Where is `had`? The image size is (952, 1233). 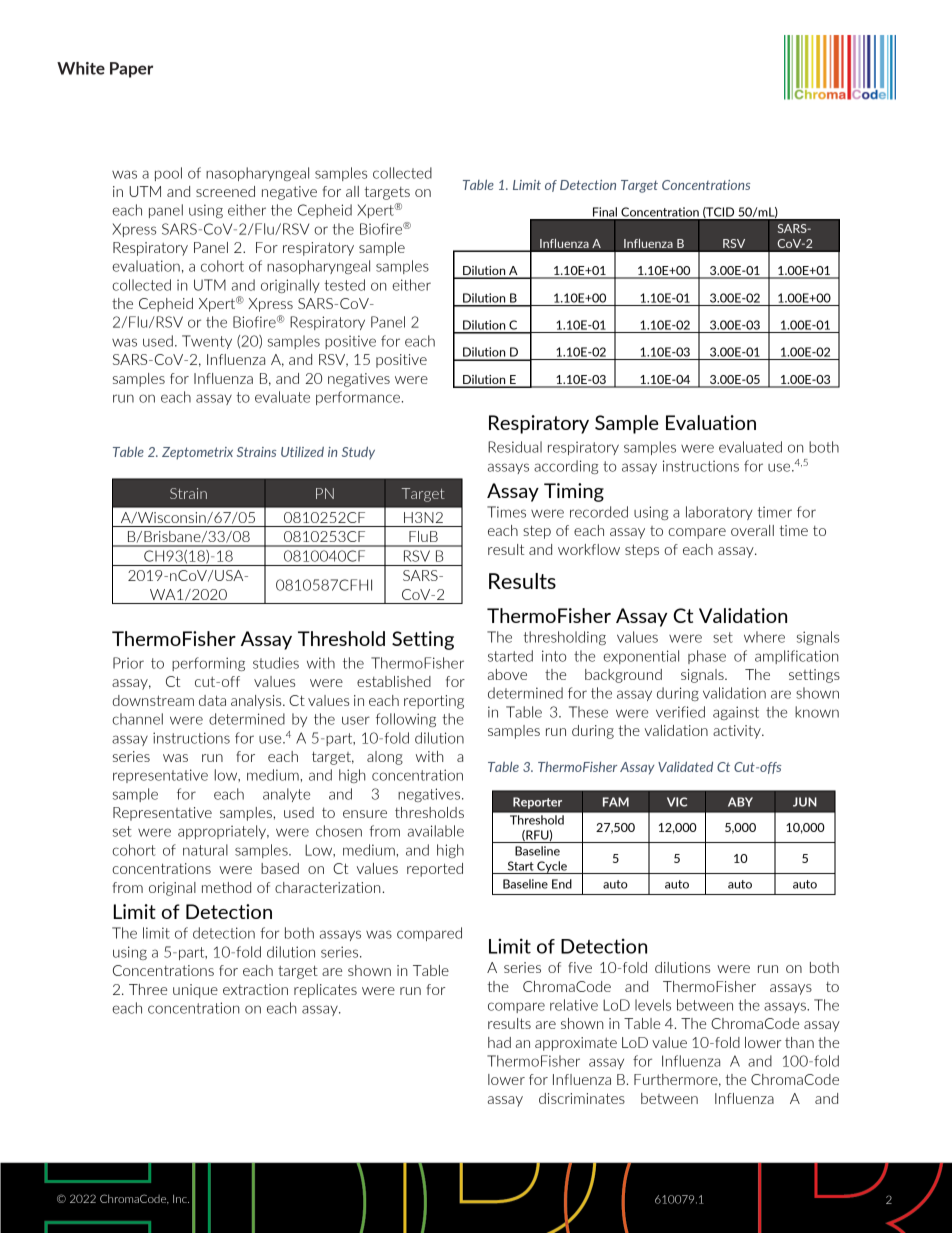
had is located at coordinates (499, 1042).
